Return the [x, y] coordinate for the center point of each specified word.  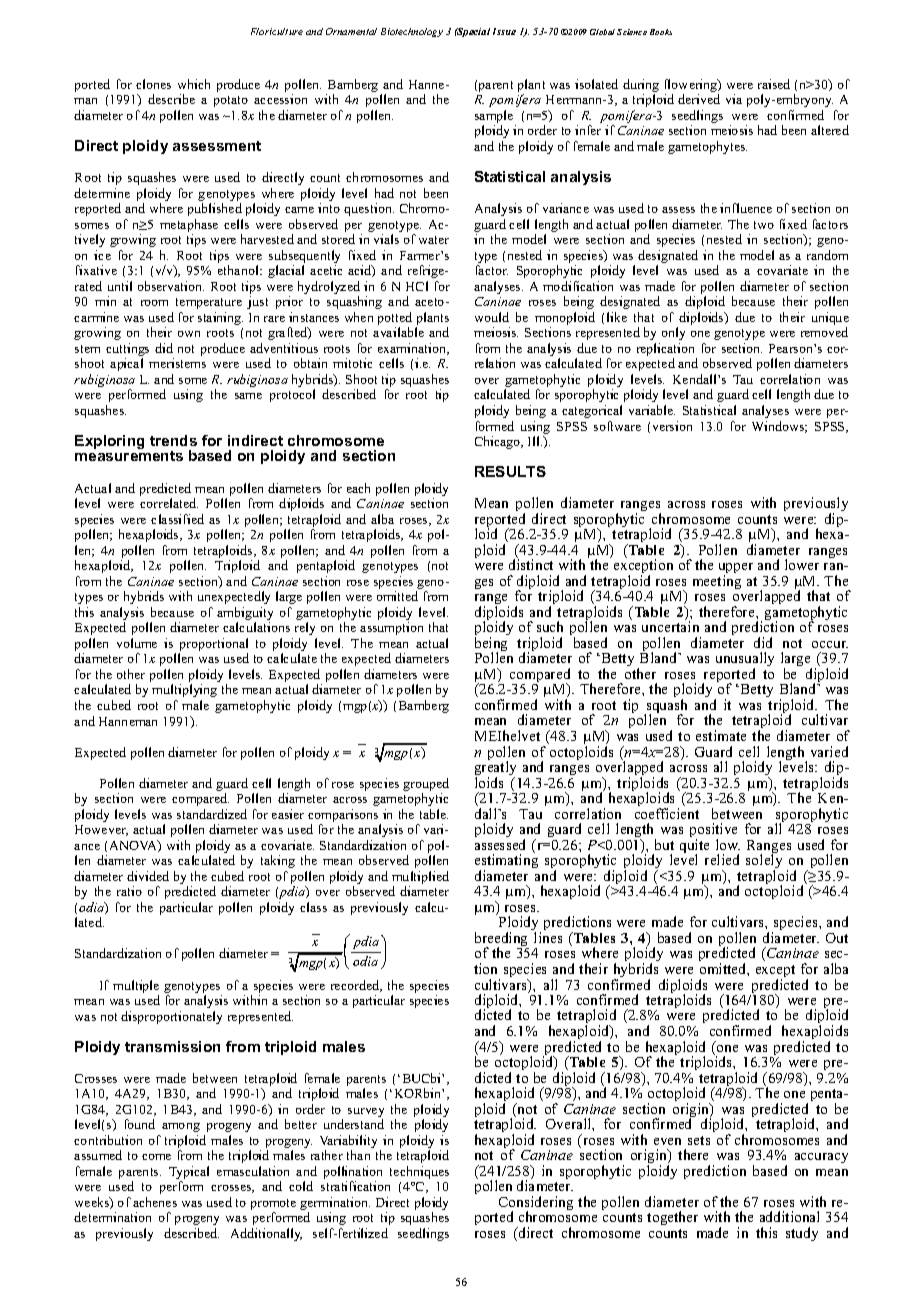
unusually [745, 661]
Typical [189, 1174]
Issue [504, 31]
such [550, 626]
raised [774, 84]
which [194, 84]
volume [137, 643]
